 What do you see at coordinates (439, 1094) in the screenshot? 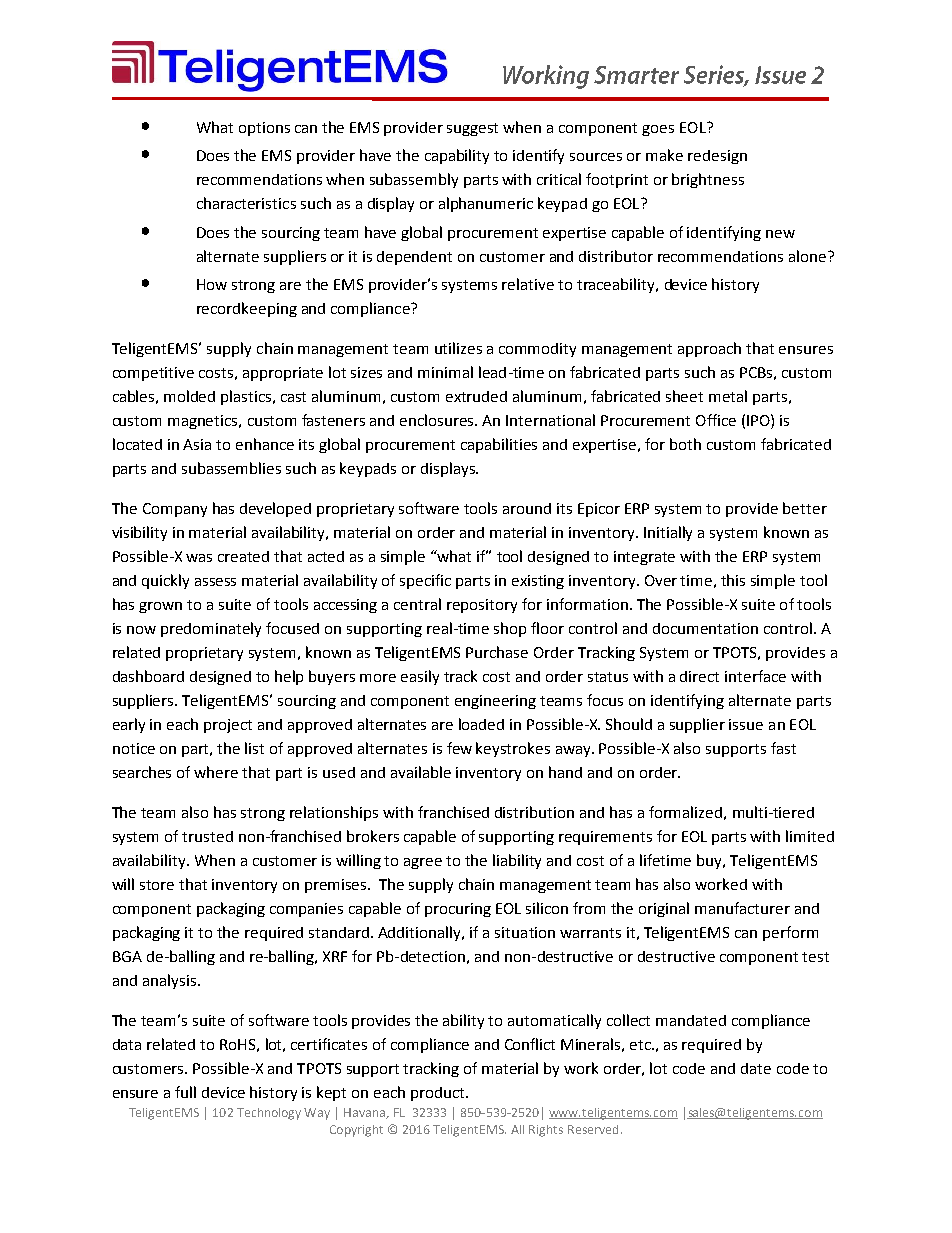
I see `product` at bounding box center [439, 1094].
